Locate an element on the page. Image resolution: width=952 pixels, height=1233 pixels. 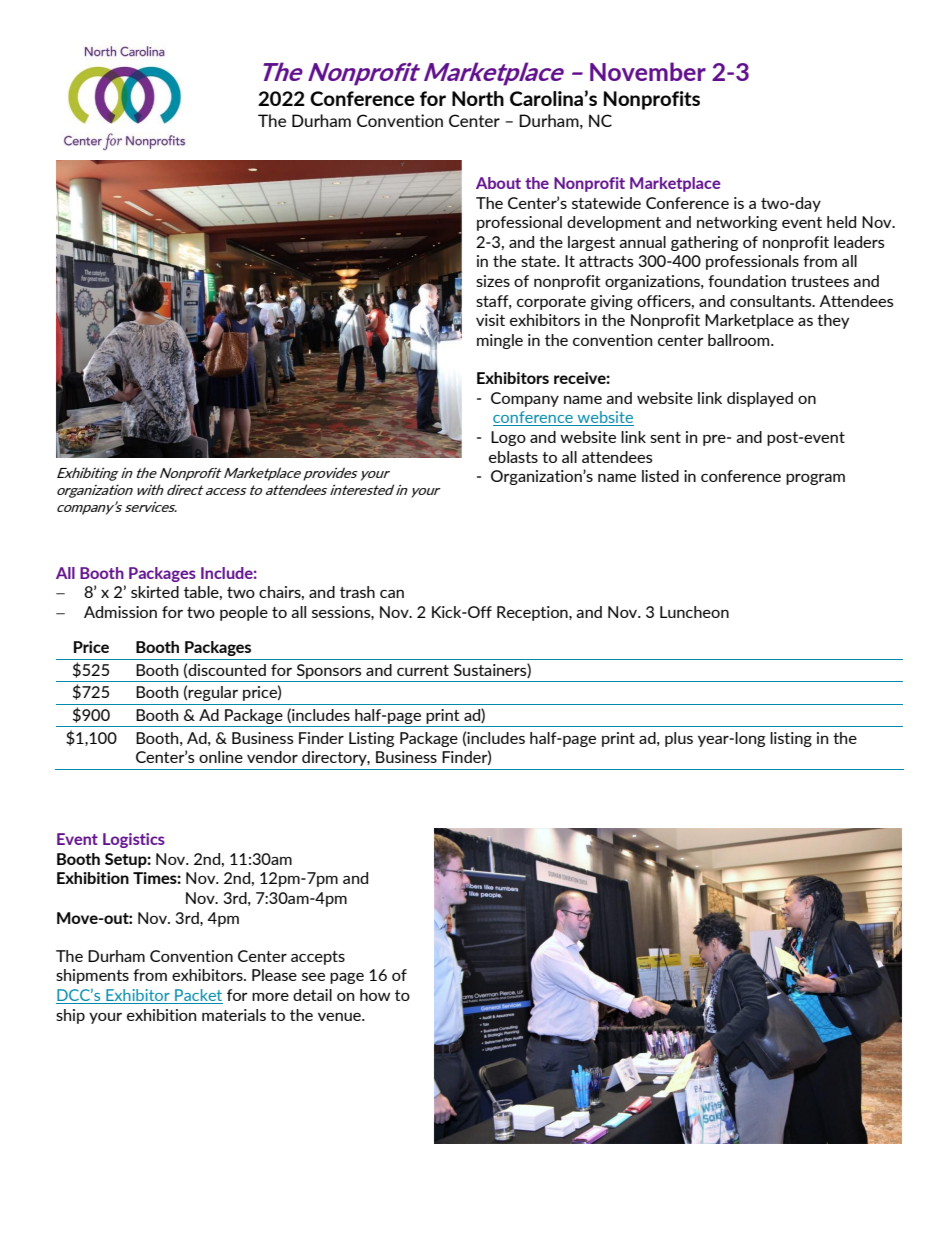
About is located at coordinates (498, 183).
